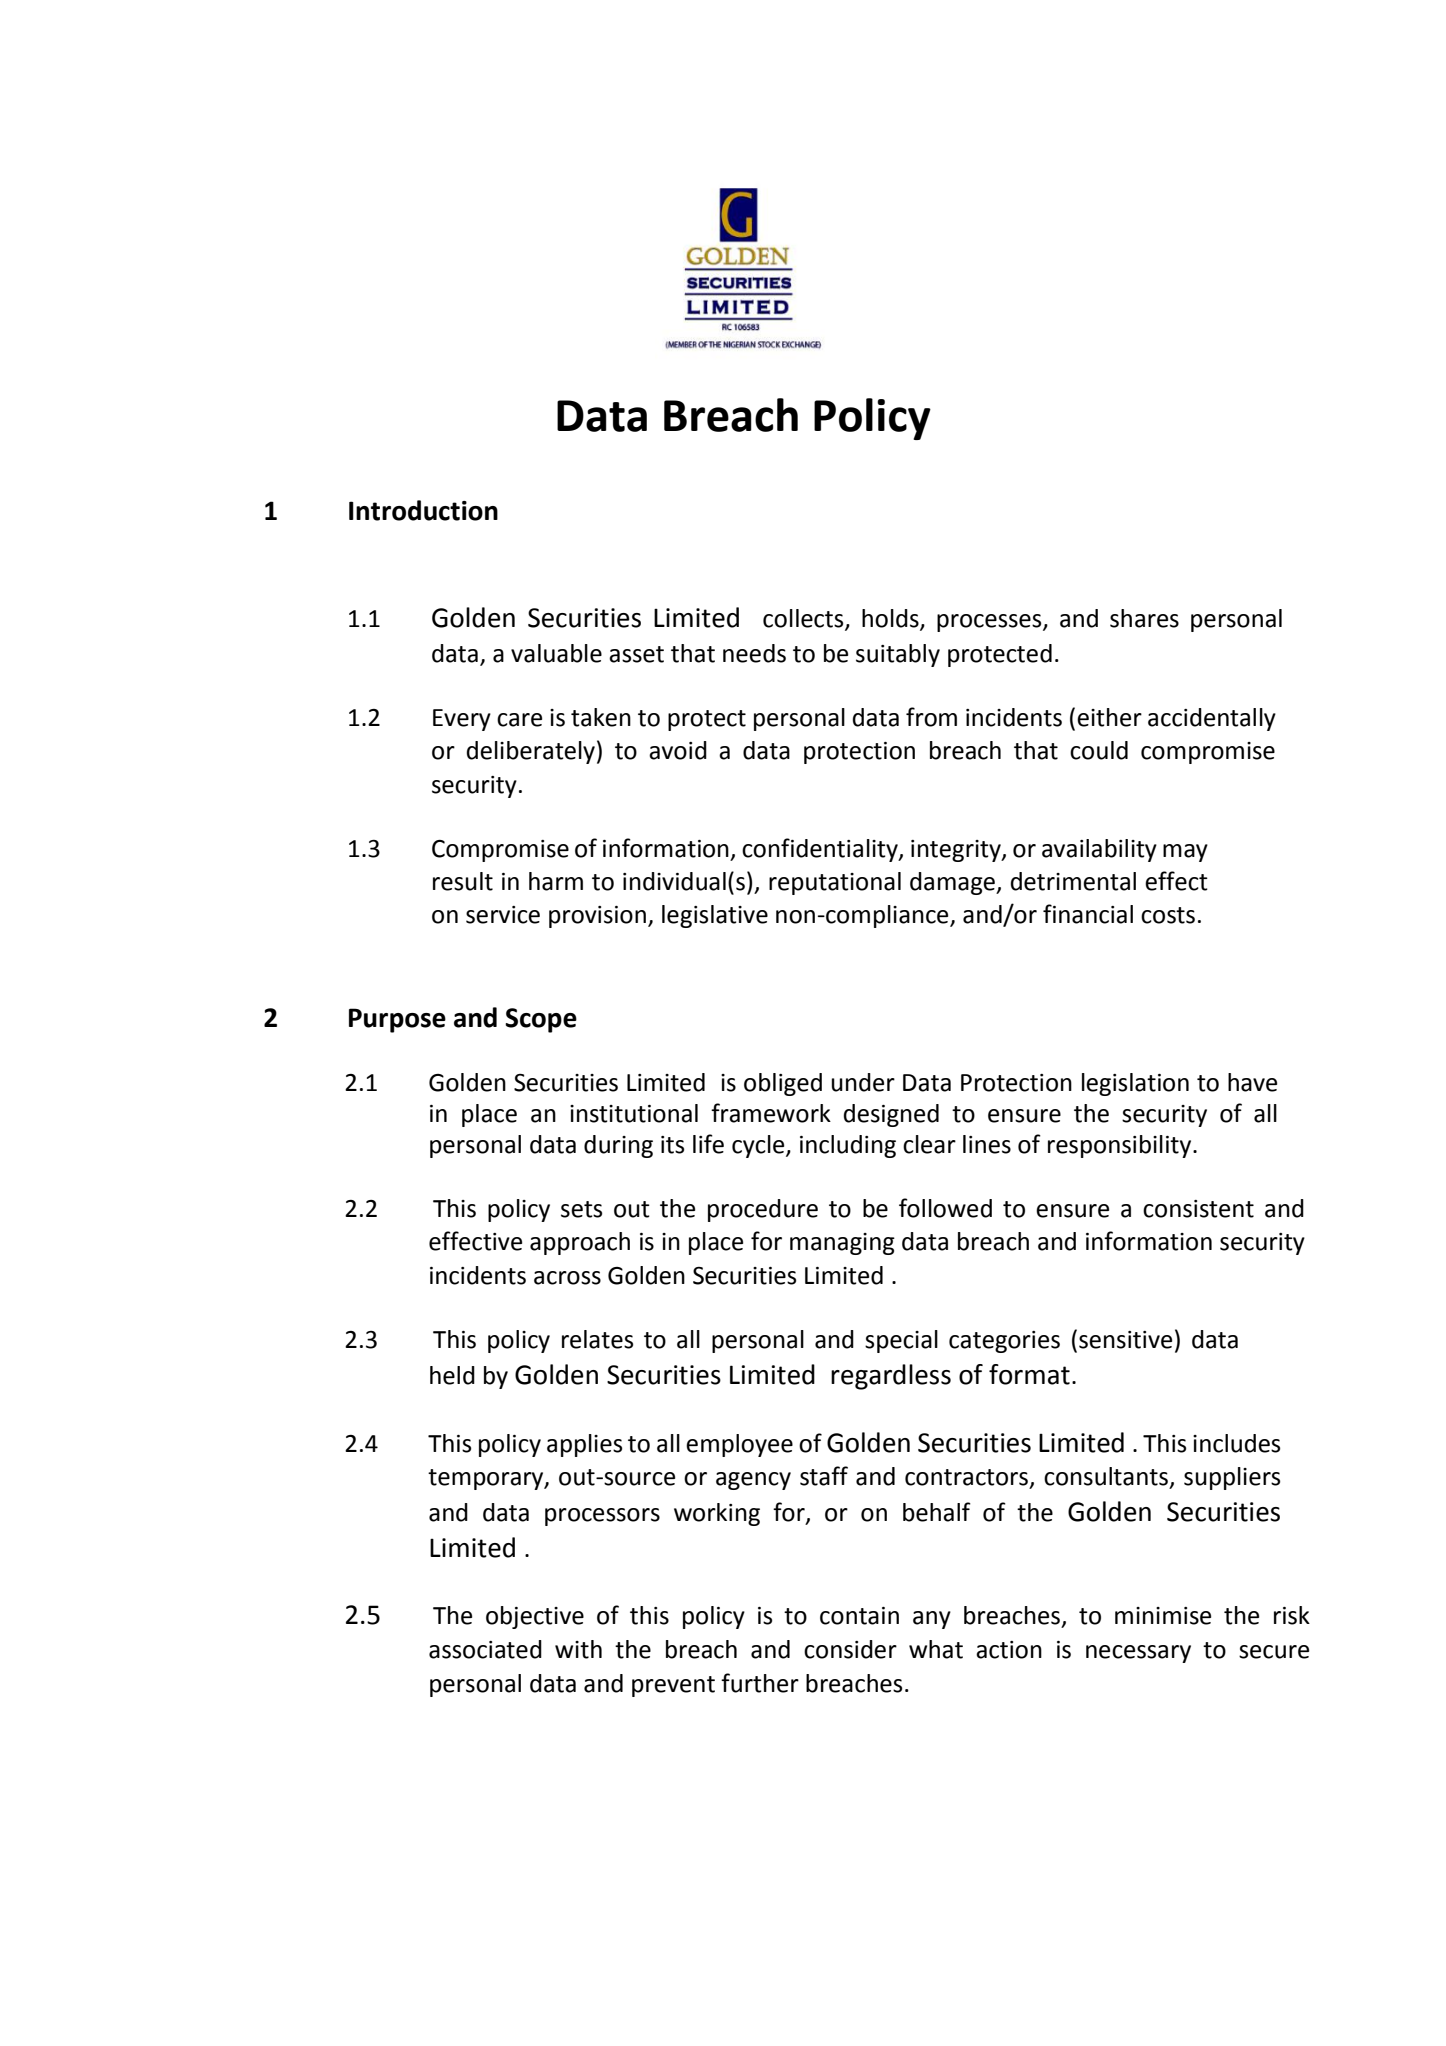 This document has height=2046, width=1446. What do you see at coordinates (1168, 915) in the document?
I see `costs` at bounding box center [1168, 915].
